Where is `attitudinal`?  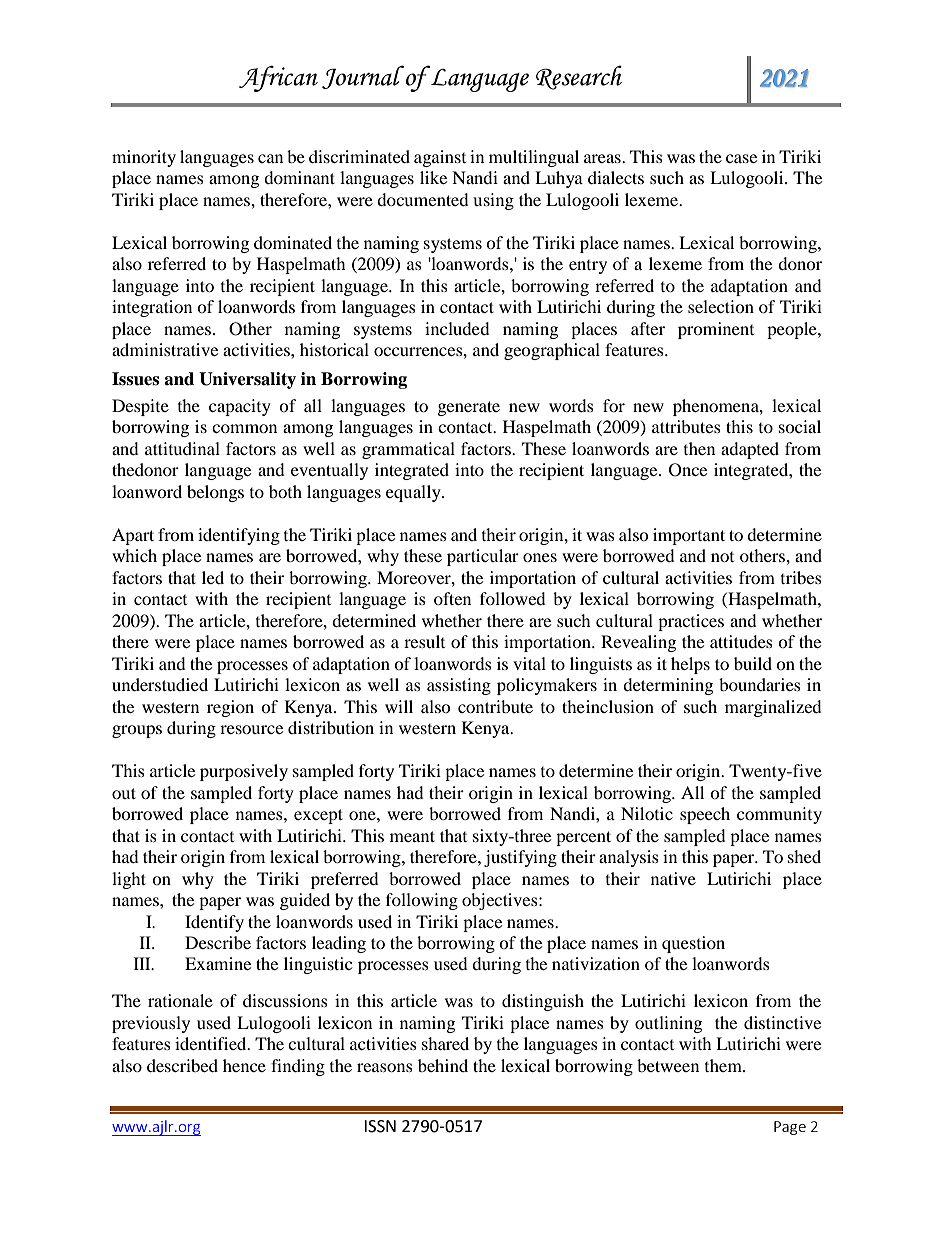
attitudinal is located at coordinates (182, 448).
